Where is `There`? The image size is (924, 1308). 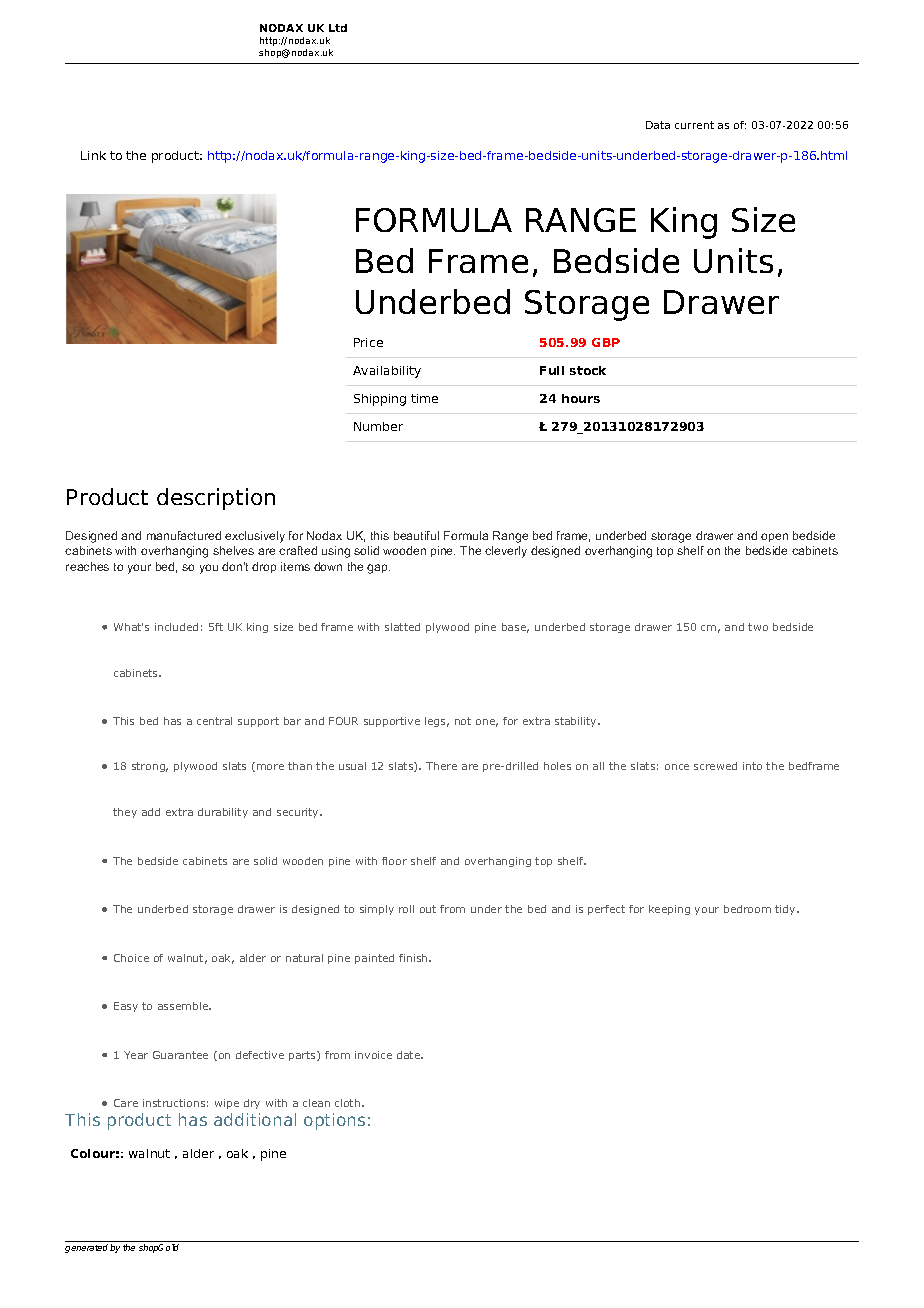 There is located at coordinates (441, 766).
